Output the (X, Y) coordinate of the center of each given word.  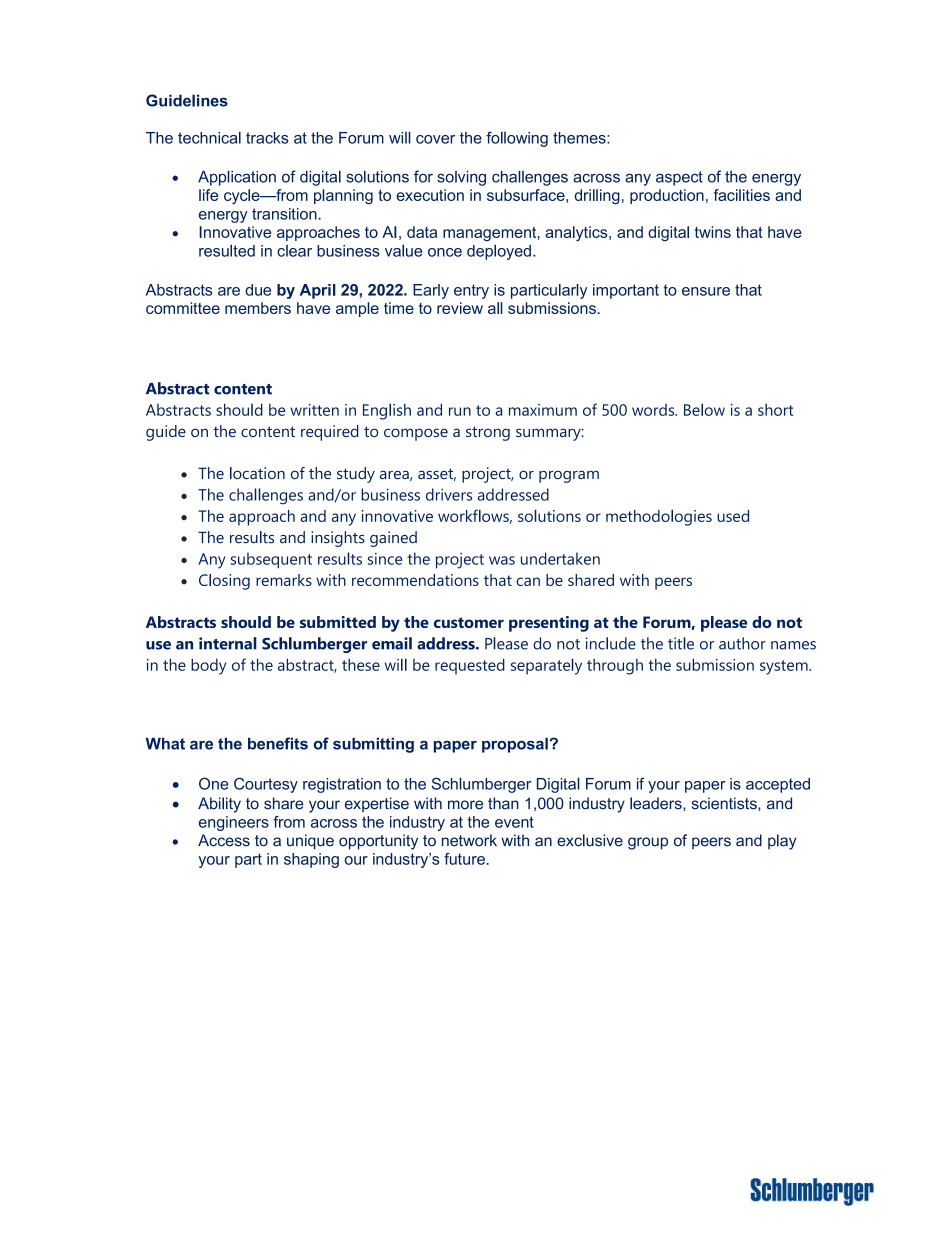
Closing (224, 582)
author (742, 643)
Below (704, 409)
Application (237, 178)
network (469, 840)
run (460, 411)
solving (461, 178)
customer (469, 622)
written (314, 410)
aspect (679, 178)
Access (224, 840)
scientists (725, 803)
